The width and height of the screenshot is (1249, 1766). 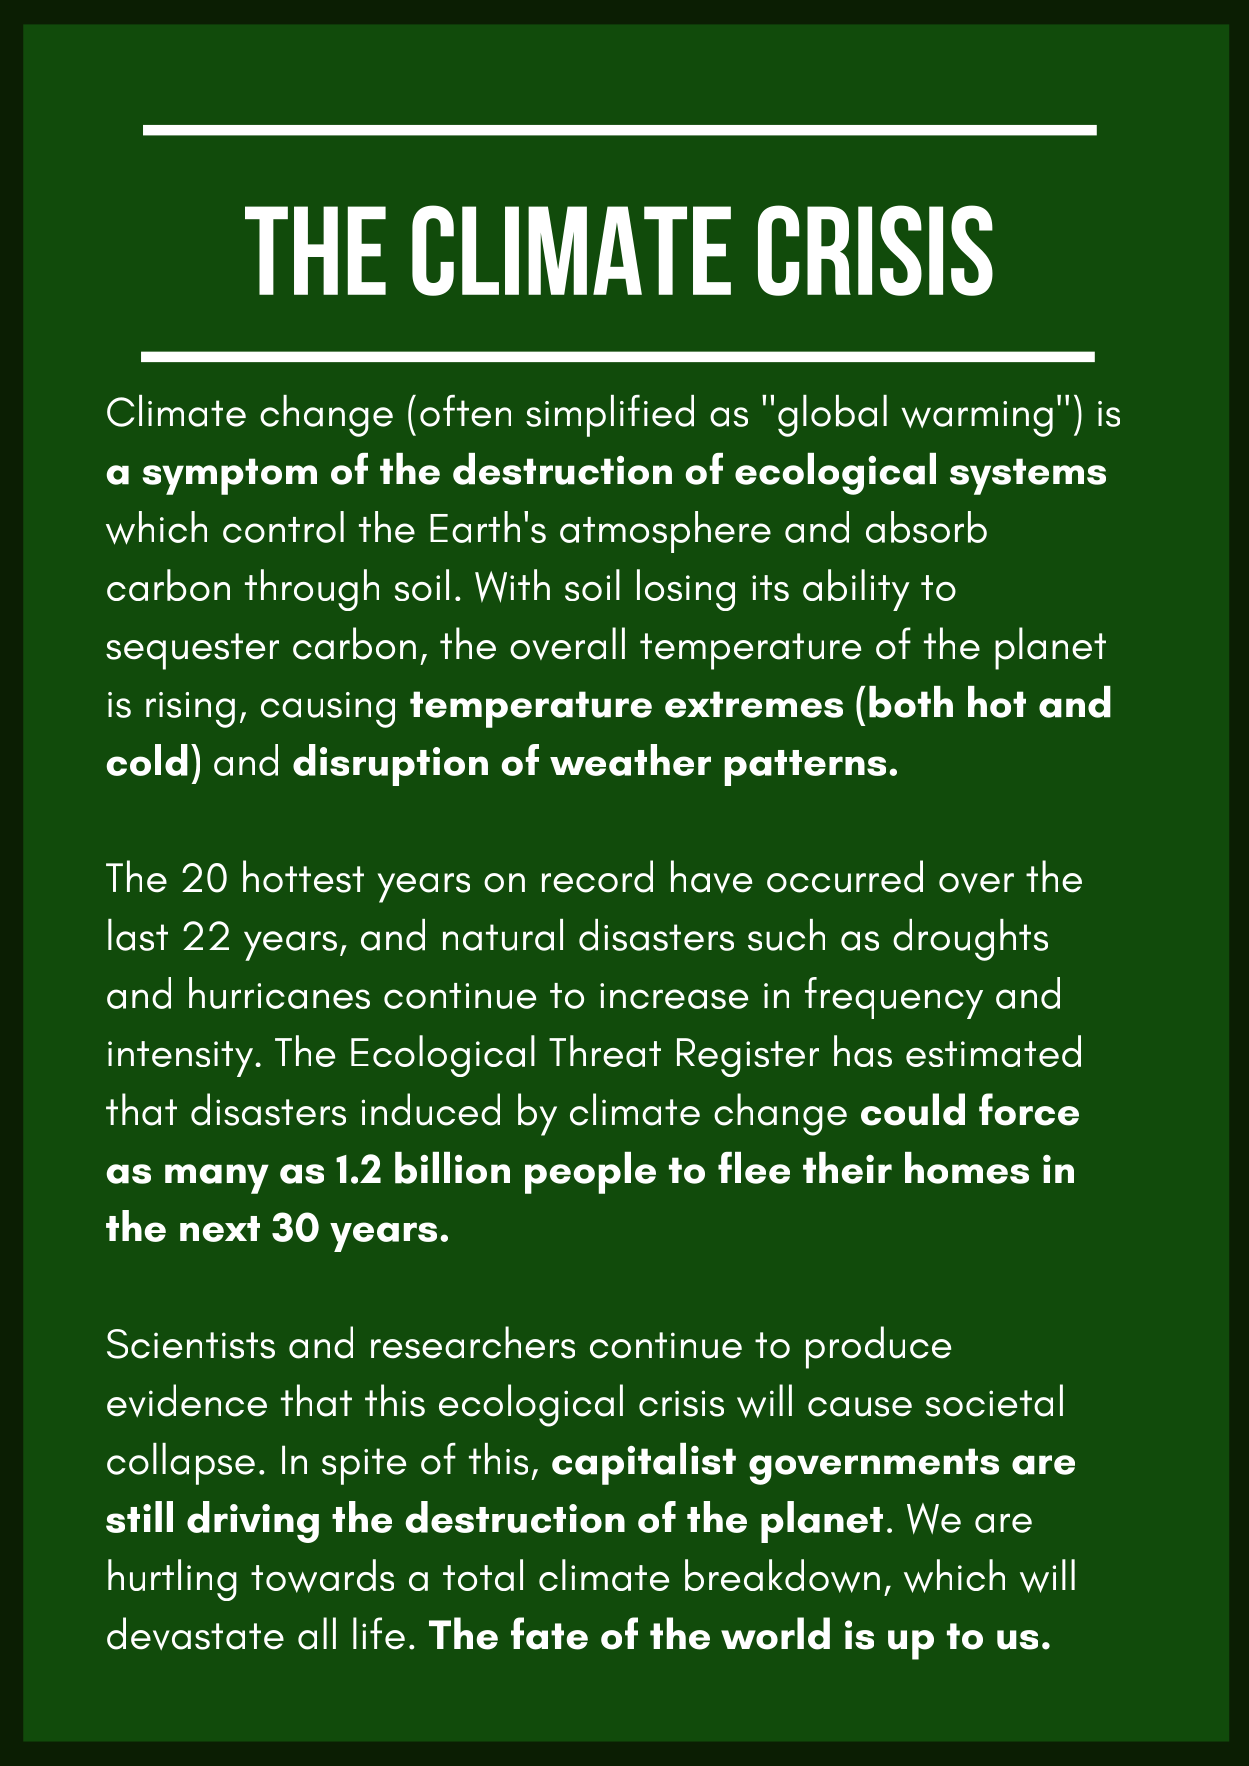 I want to click on simplified, so click(x=610, y=415).
